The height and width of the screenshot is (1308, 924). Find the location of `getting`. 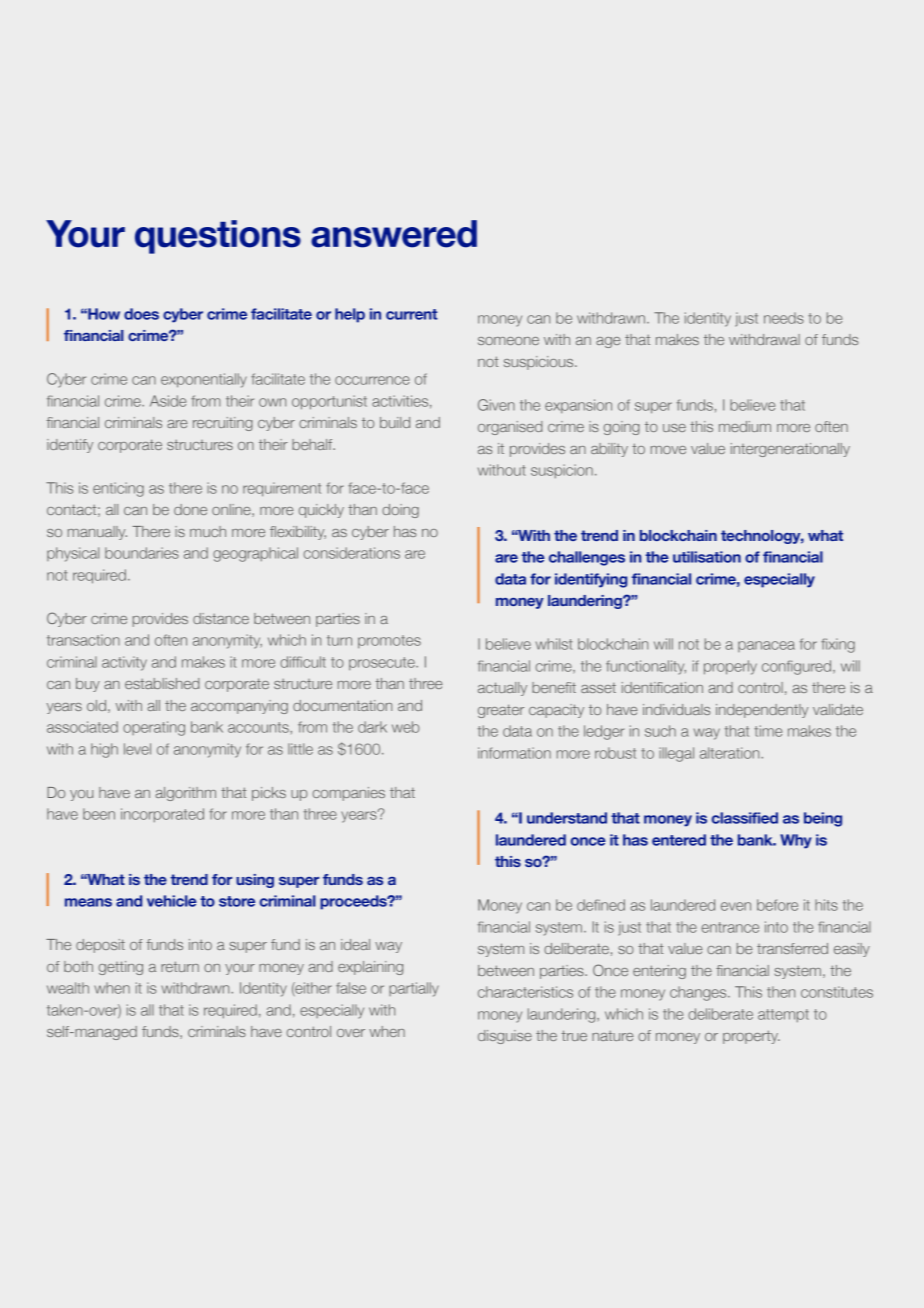

getting is located at coordinates (121, 968).
